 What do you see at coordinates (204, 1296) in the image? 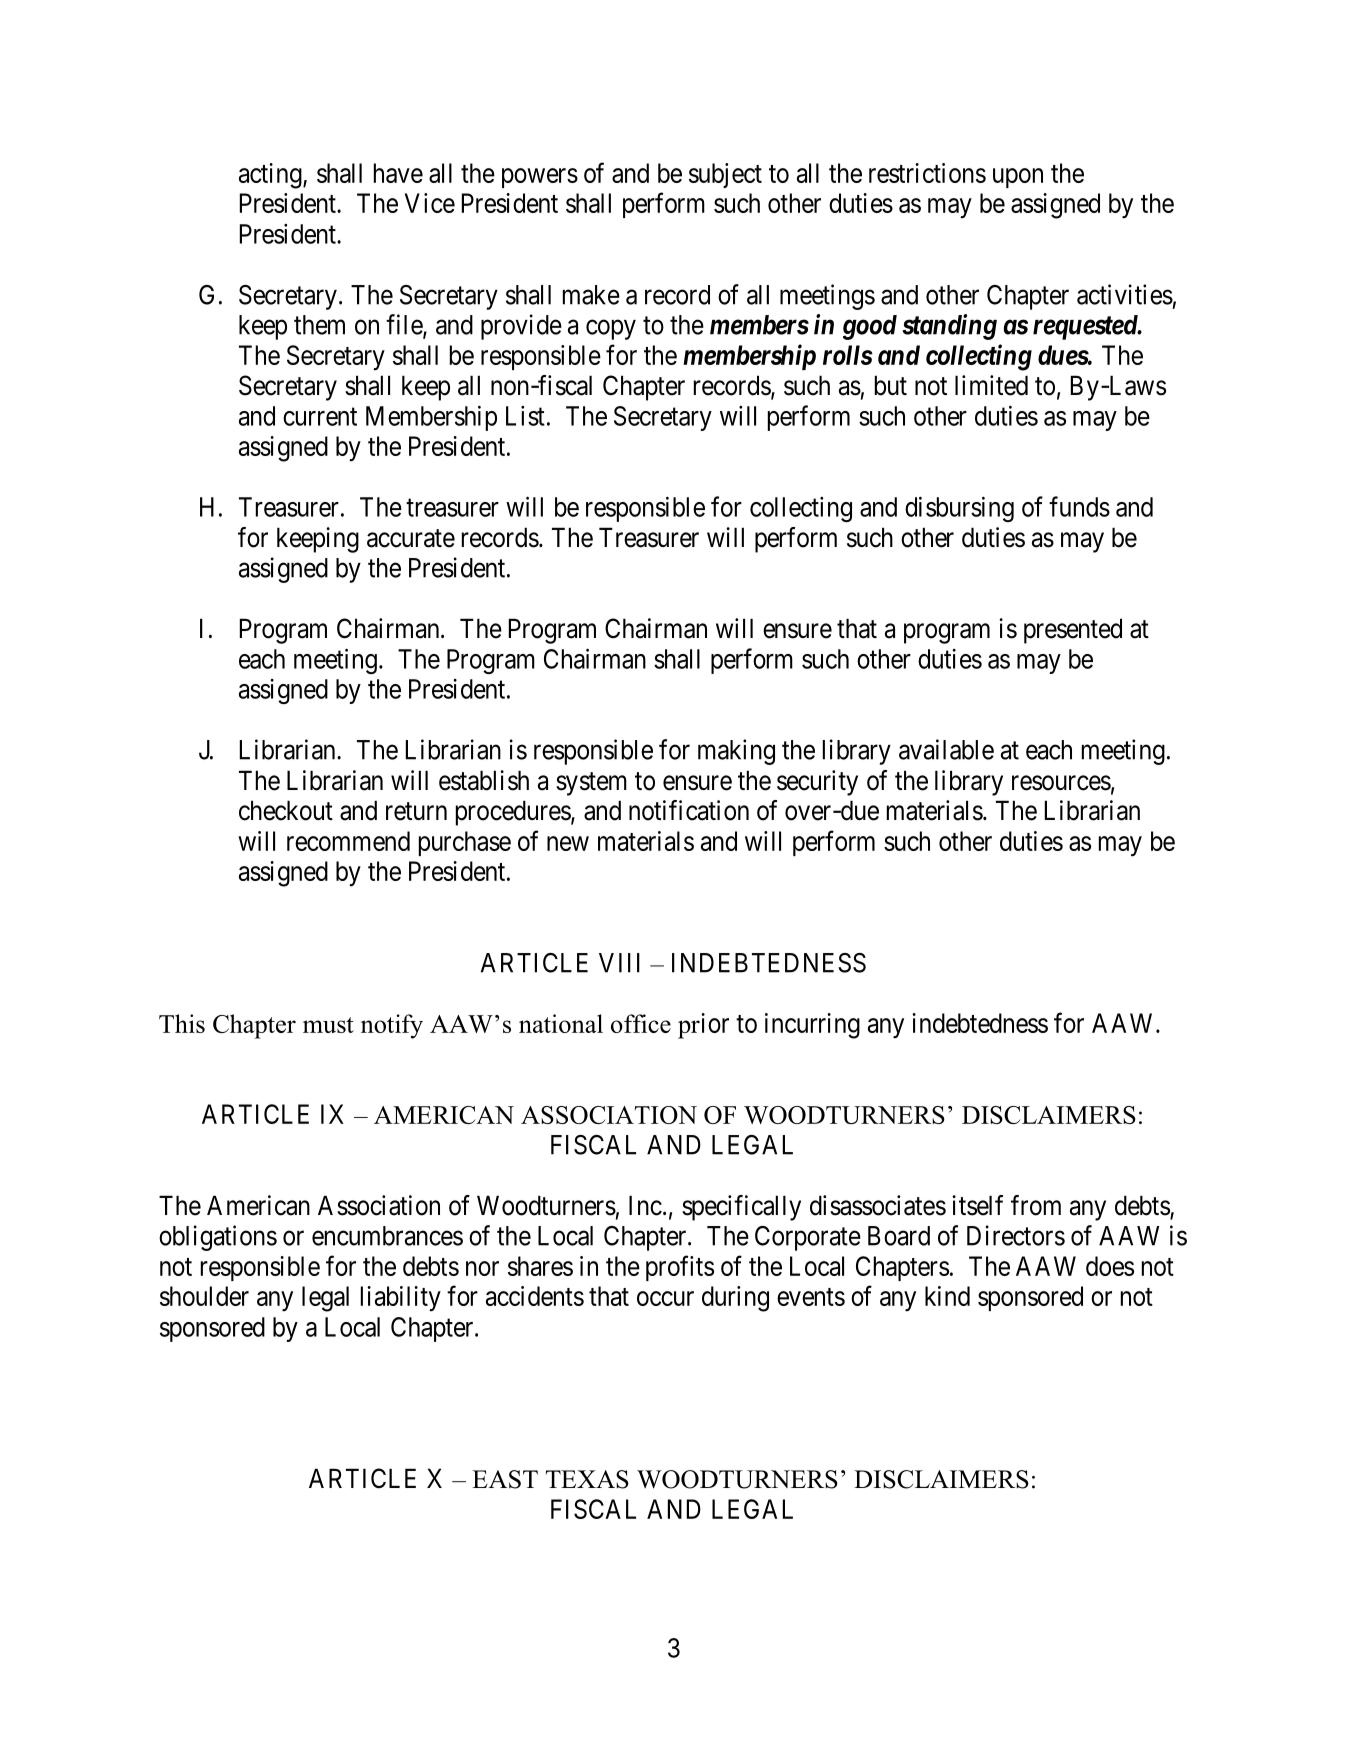
I see `shoulder` at bounding box center [204, 1296].
